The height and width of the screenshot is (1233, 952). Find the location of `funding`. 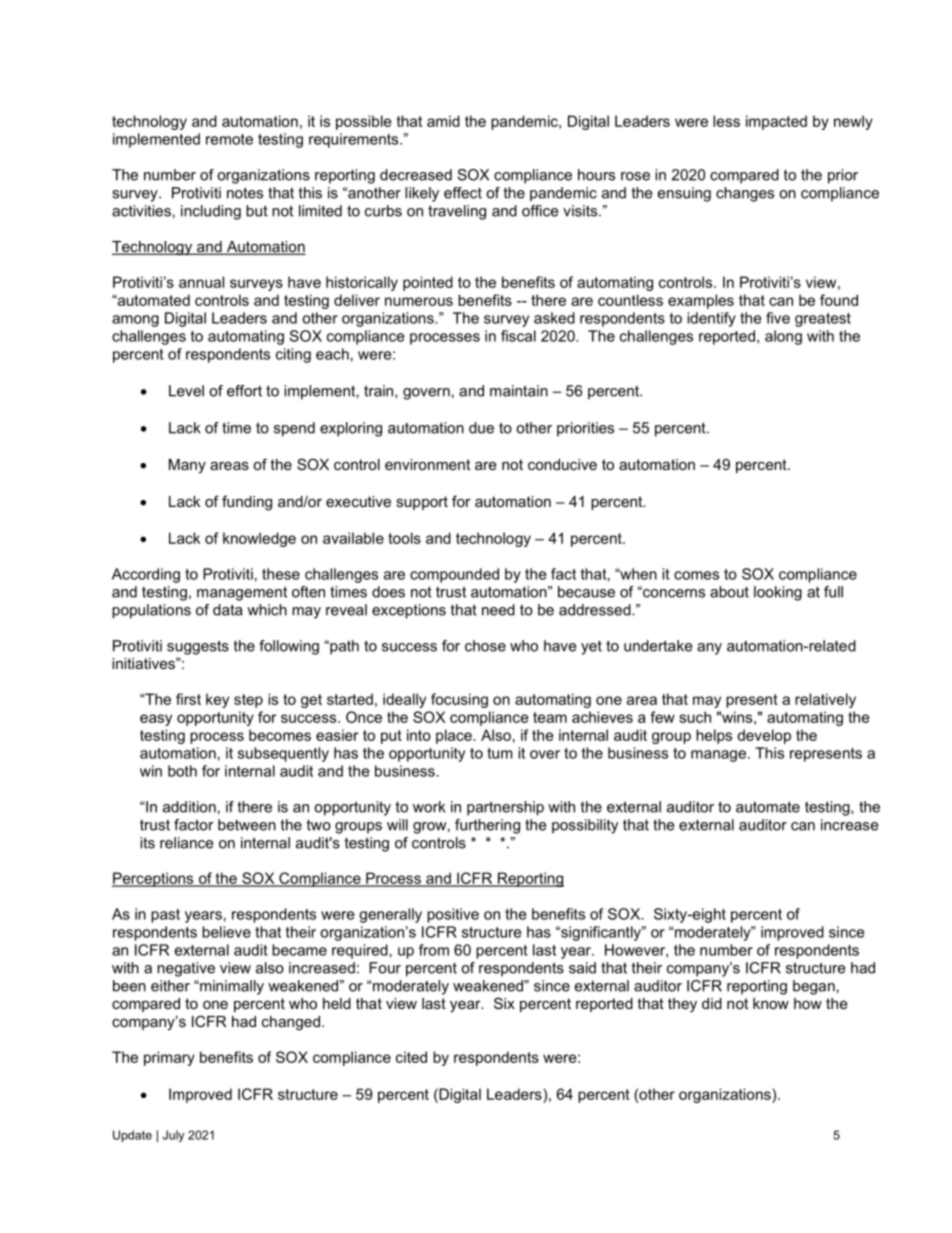

funding is located at coordinates (247, 503).
